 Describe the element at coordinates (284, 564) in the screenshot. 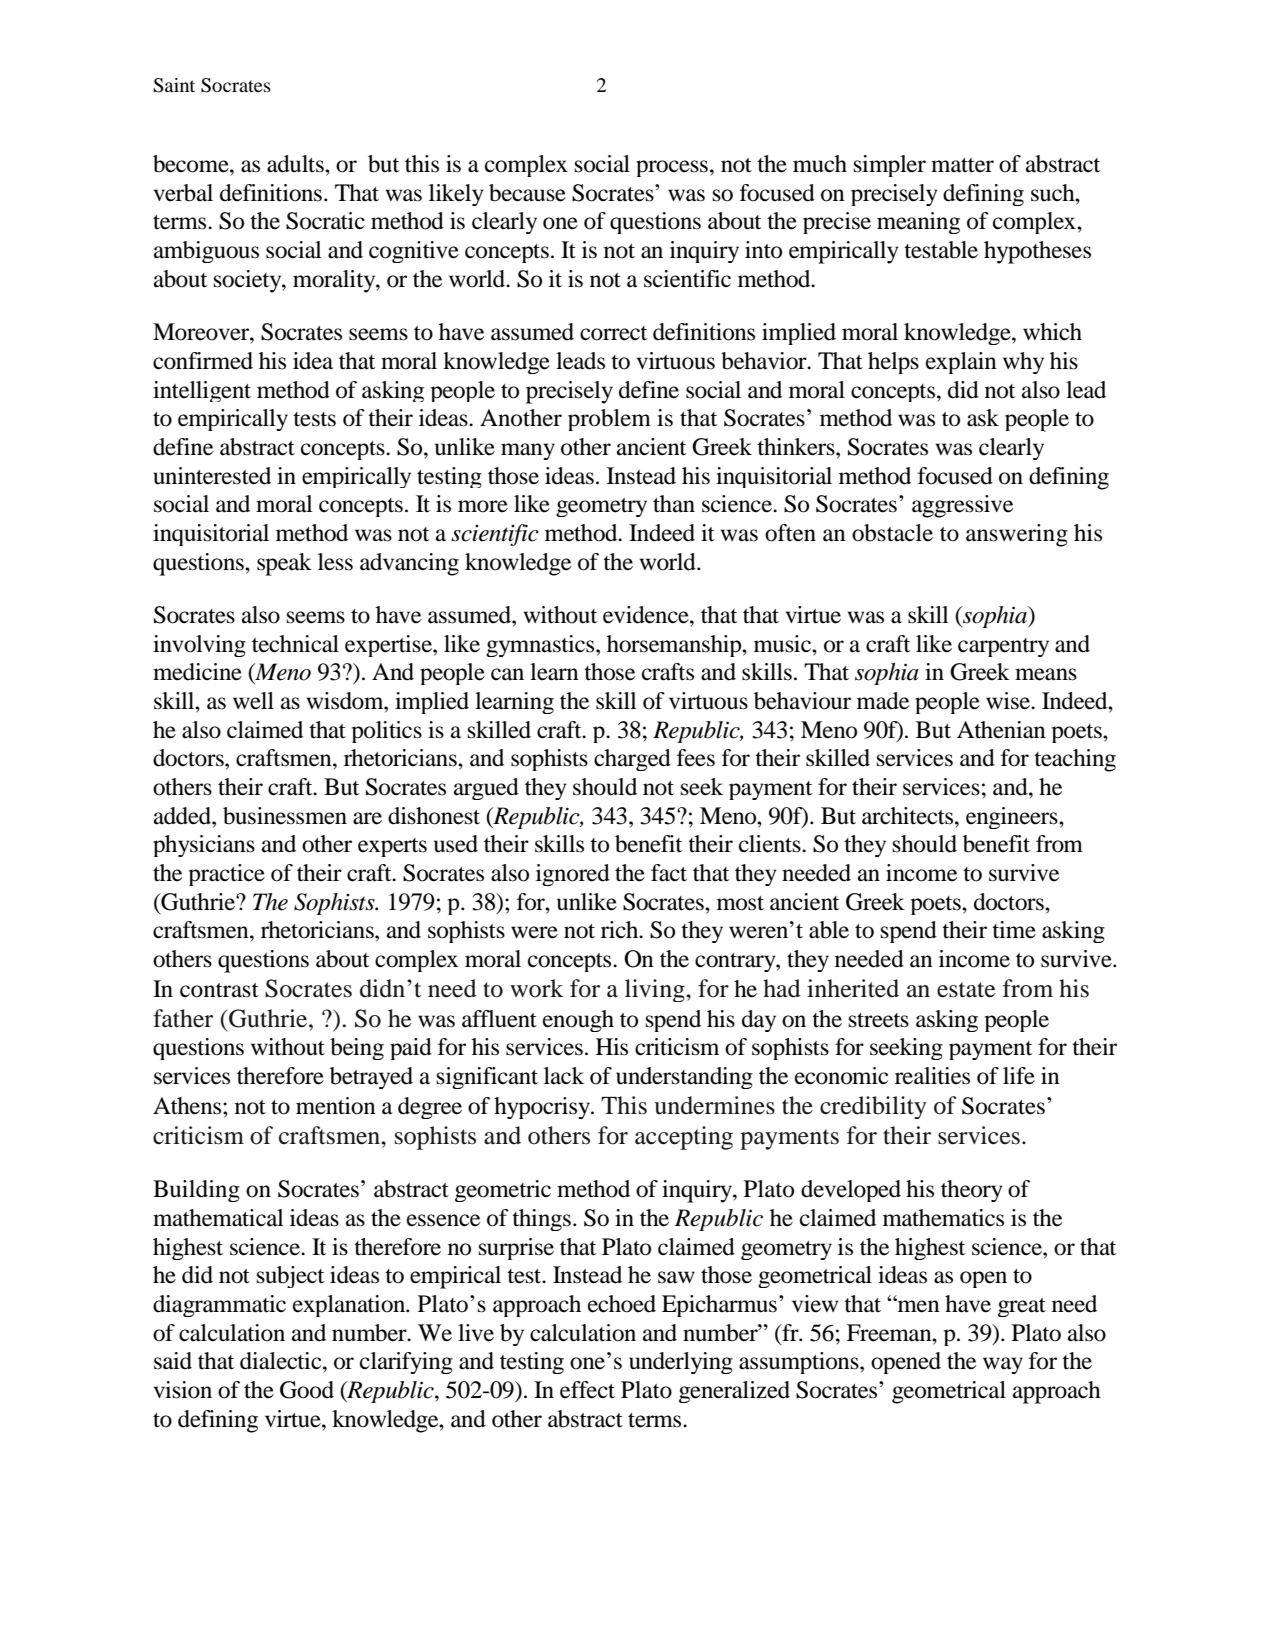

I see `speak` at that location.
